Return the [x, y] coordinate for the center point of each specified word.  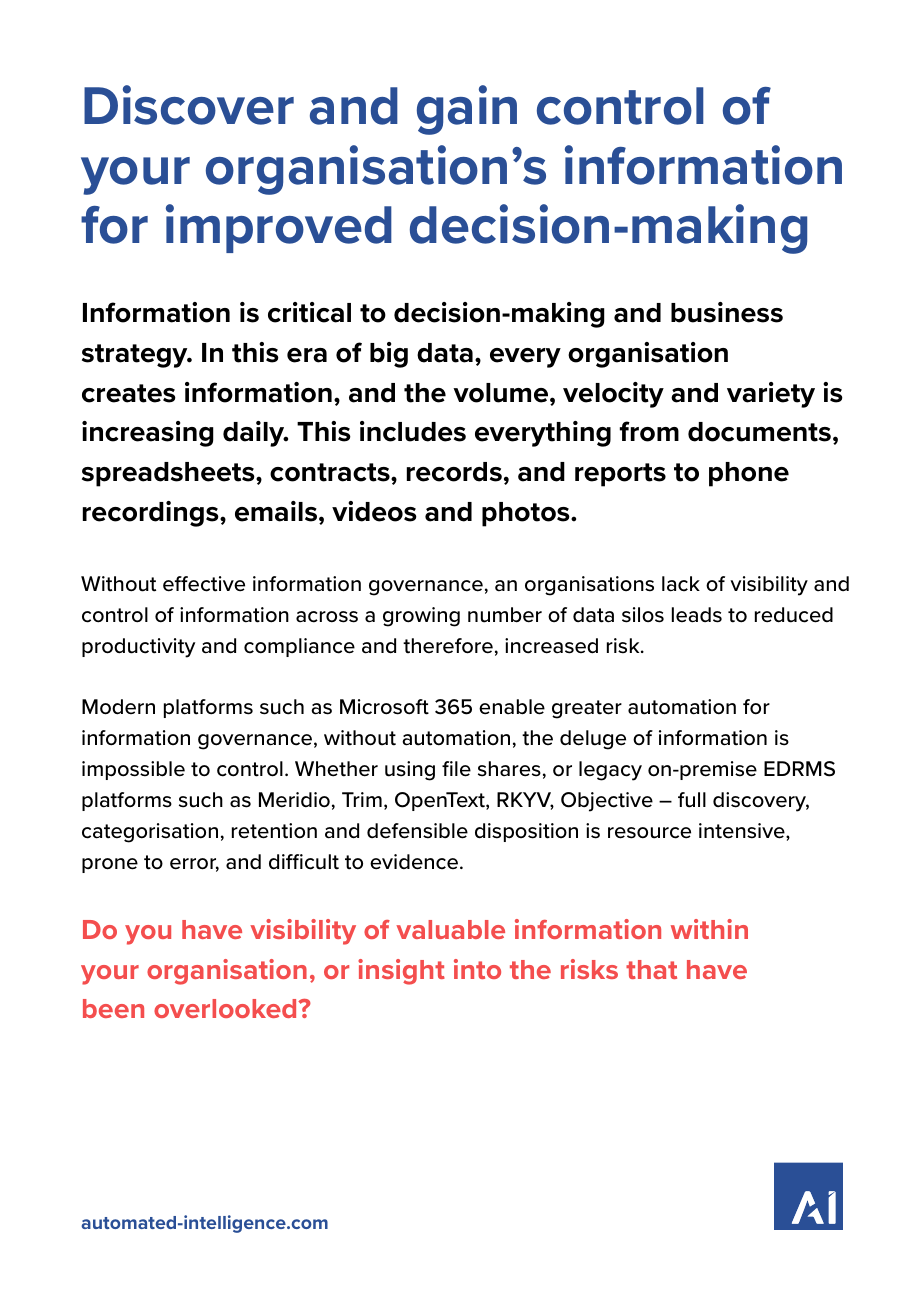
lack [681, 584]
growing [421, 617]
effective [204, 584]
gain [467, 110]
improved [279, 228]
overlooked [226, 1008]
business [727, 312]
